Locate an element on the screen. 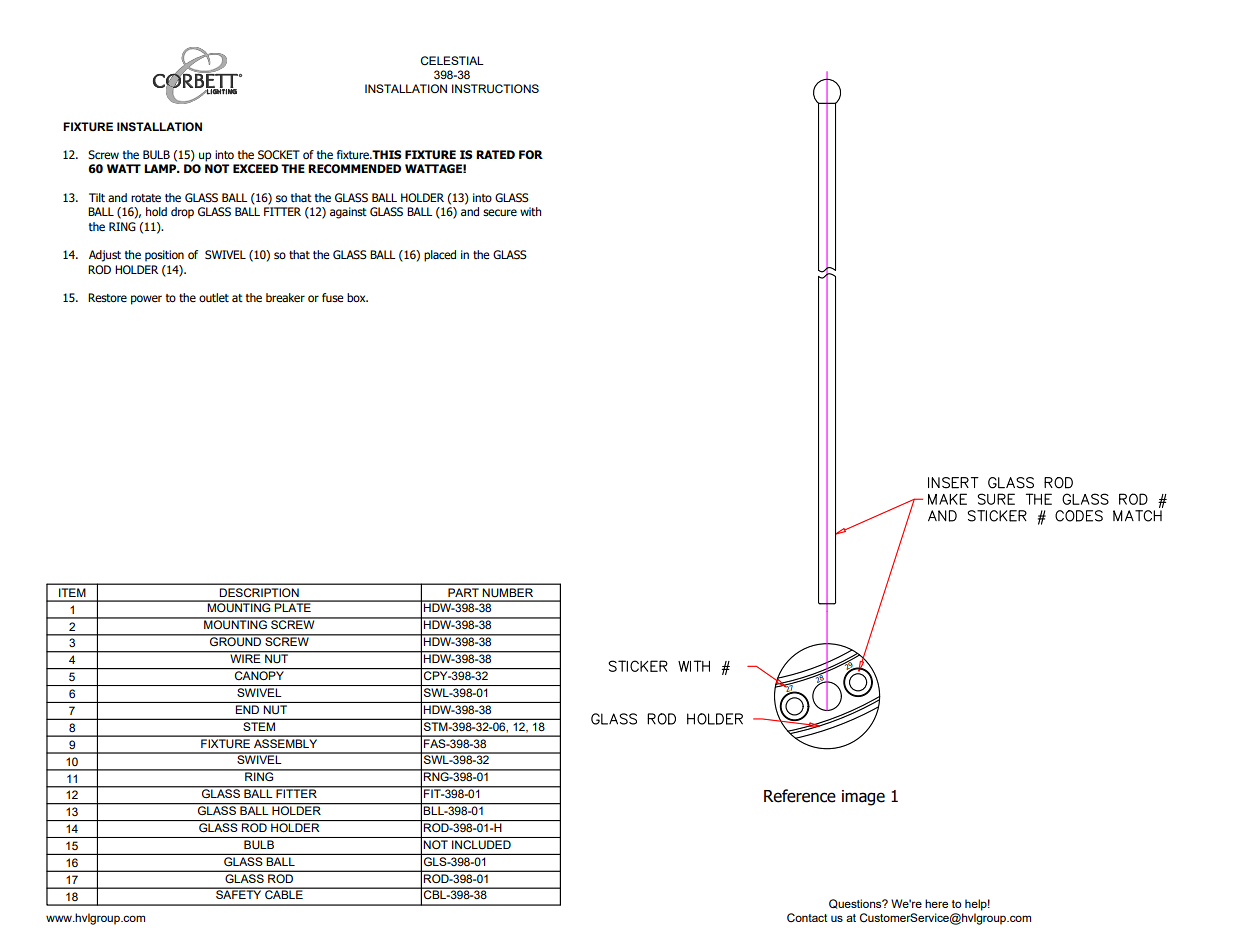 This screenshot has width=1233, height=952. with is located at coordinates (530, 211).
